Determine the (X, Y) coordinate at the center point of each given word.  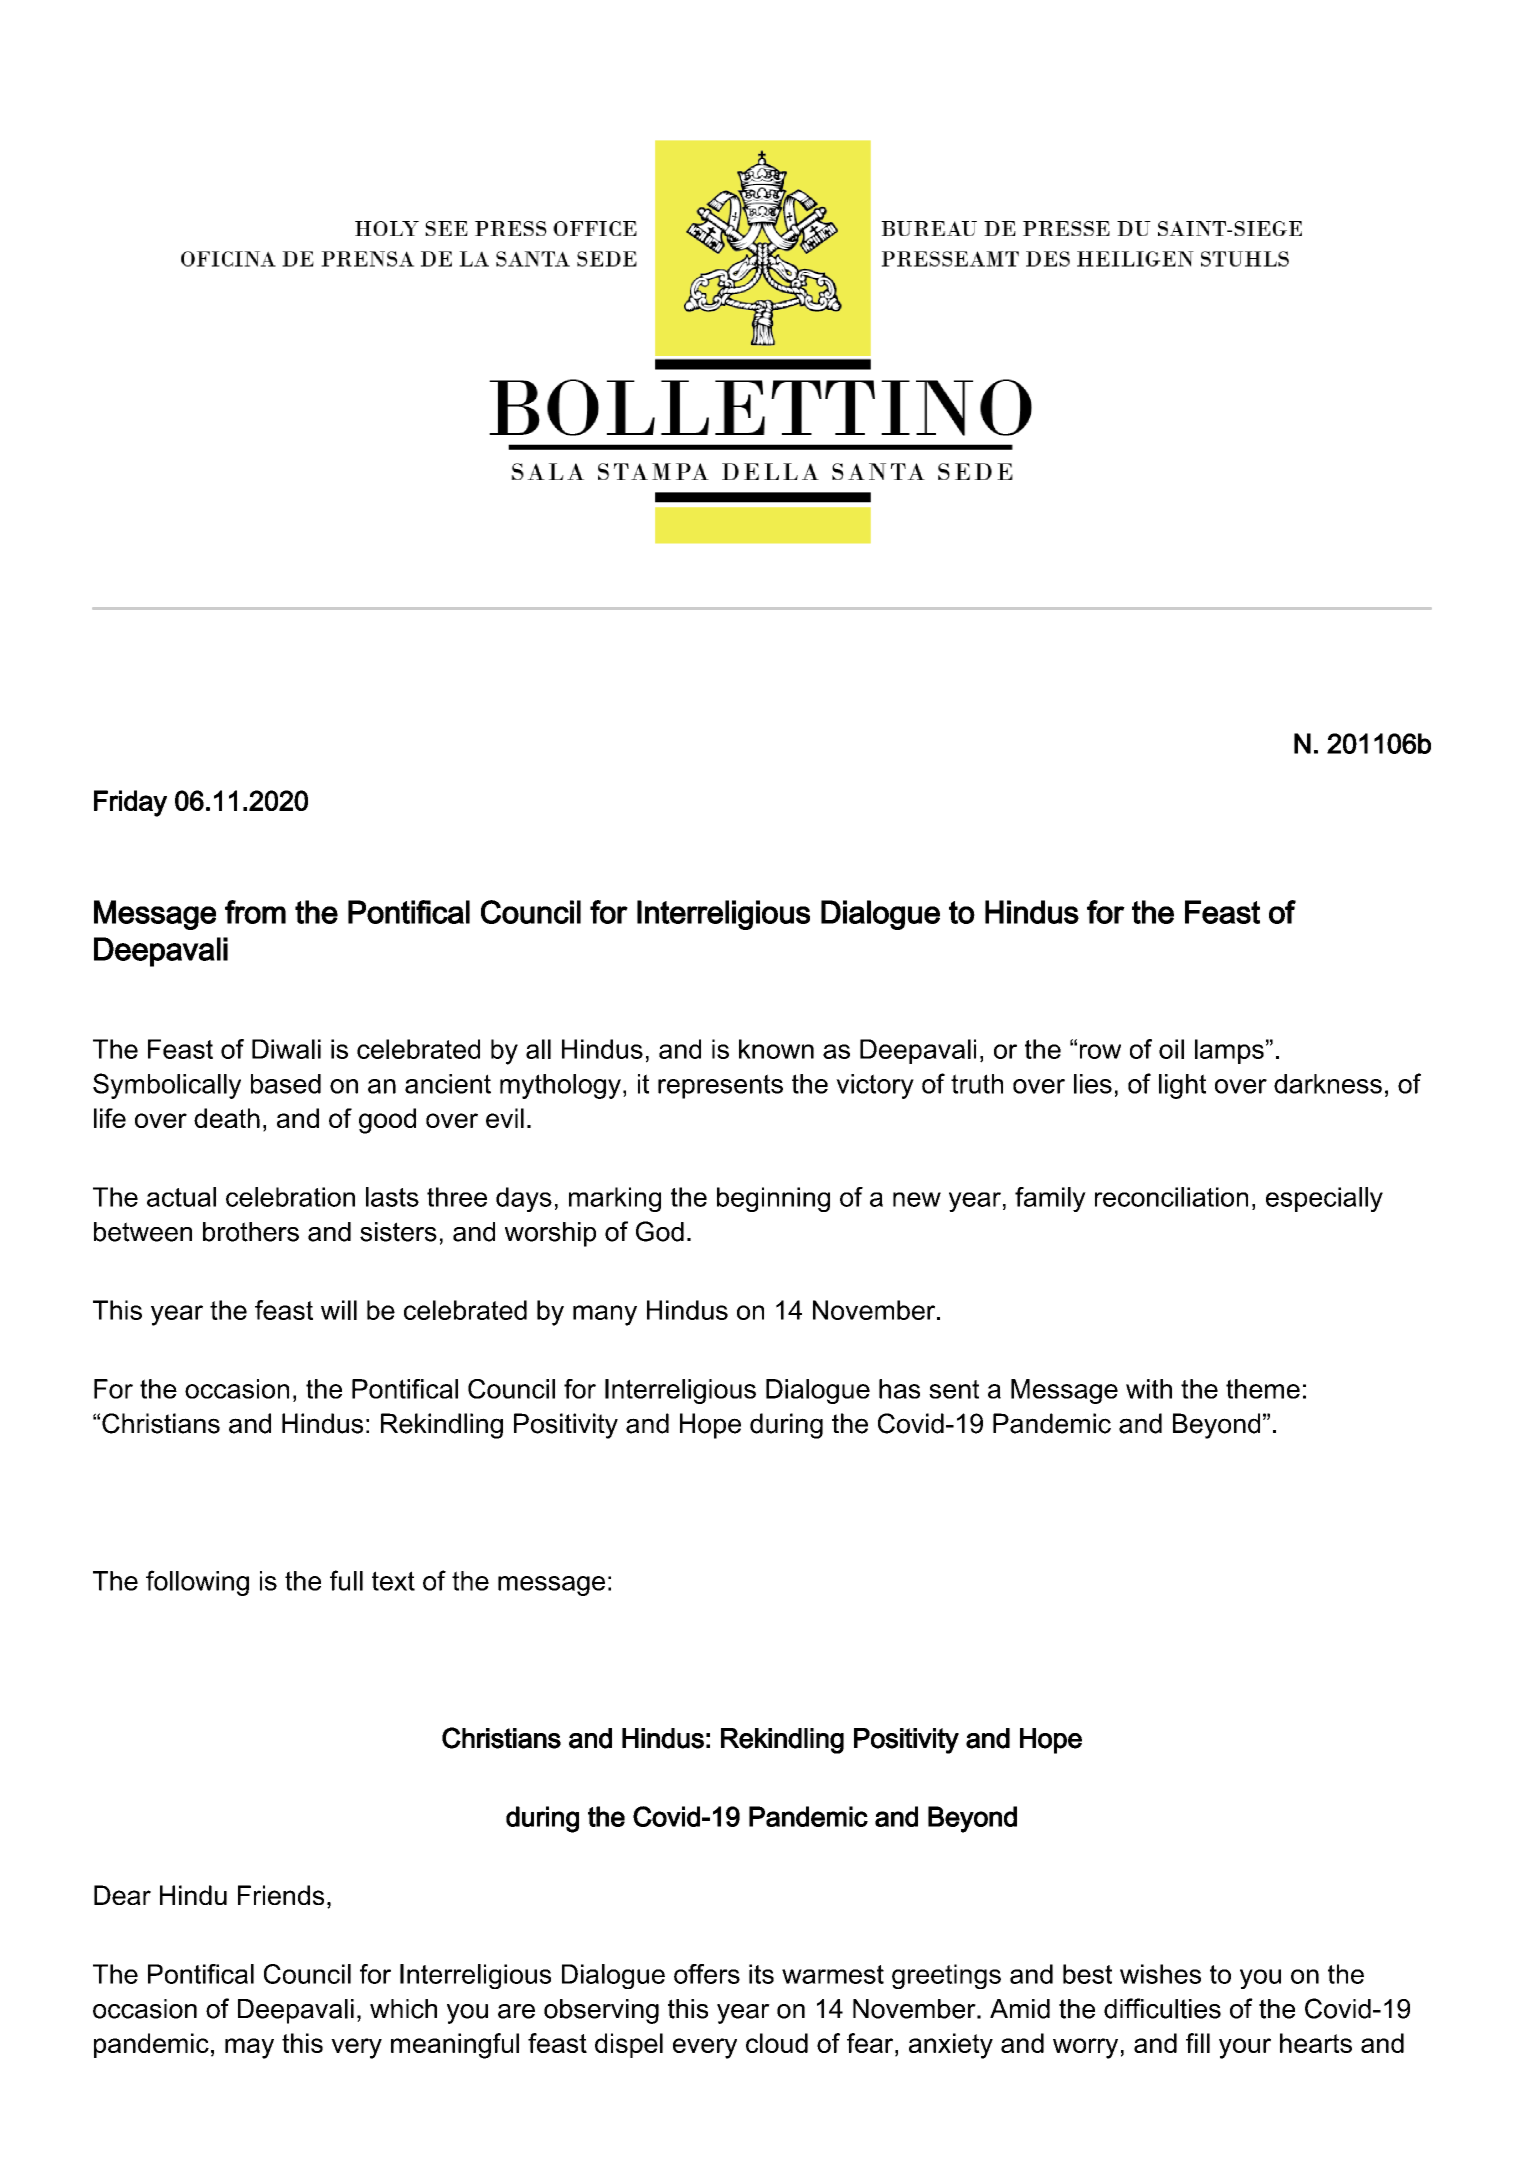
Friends (281, 1895)
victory (875, 1086)
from (255, 912)
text (393, 1581)
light (1182, 1086)
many (605, 1315)
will (339, 1310)
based (286, 1084)
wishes (1160, 1974)
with (1149, 1389)
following (197, 1583)
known (776, 1049)
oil (1171, 1049)
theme (1263, 1389)
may (249, 2048)
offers (707, 1974)
